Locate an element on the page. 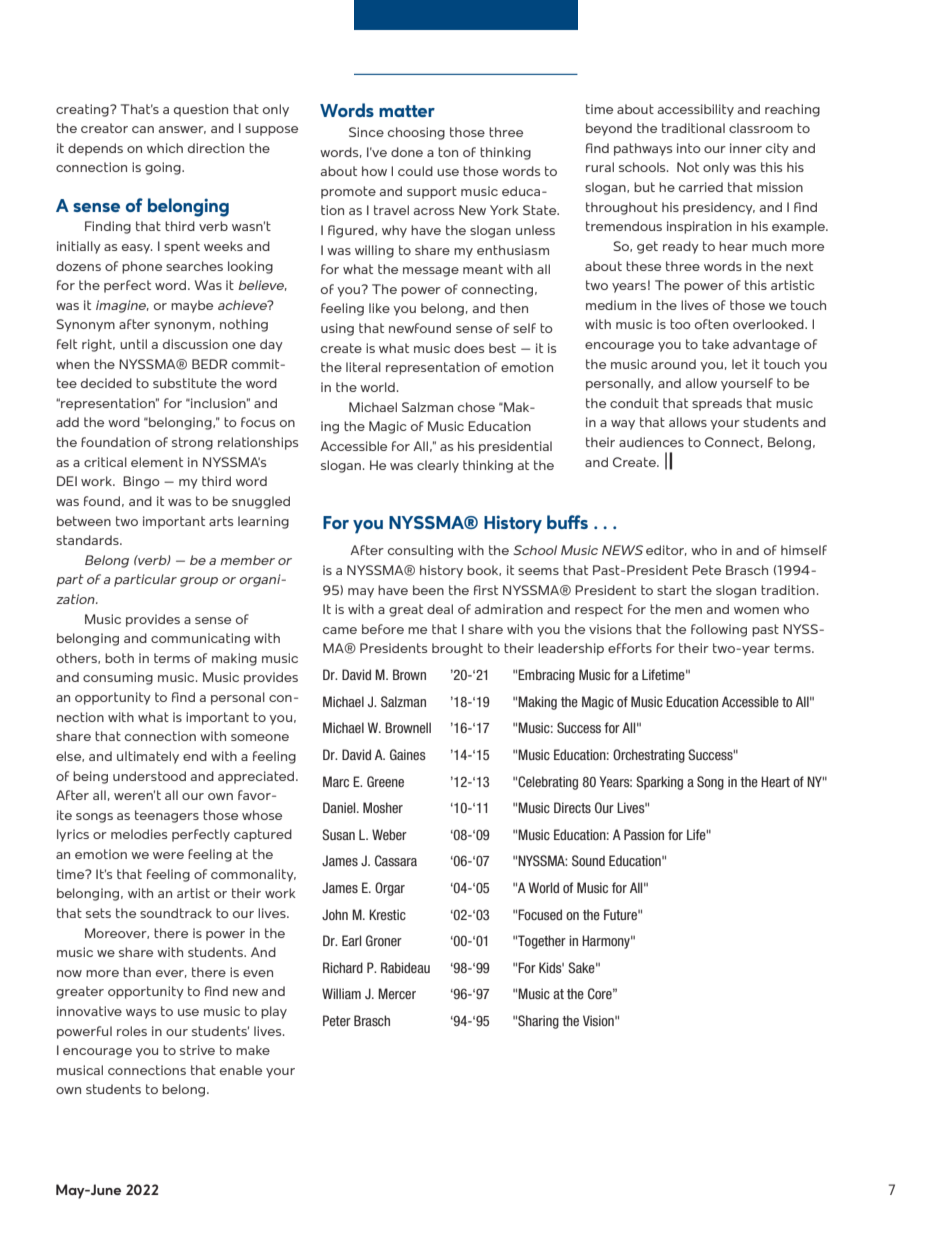 Image resolution: width=952 pixels, height=1233 pixels. Mercer is located at coordinates (397, 993).
